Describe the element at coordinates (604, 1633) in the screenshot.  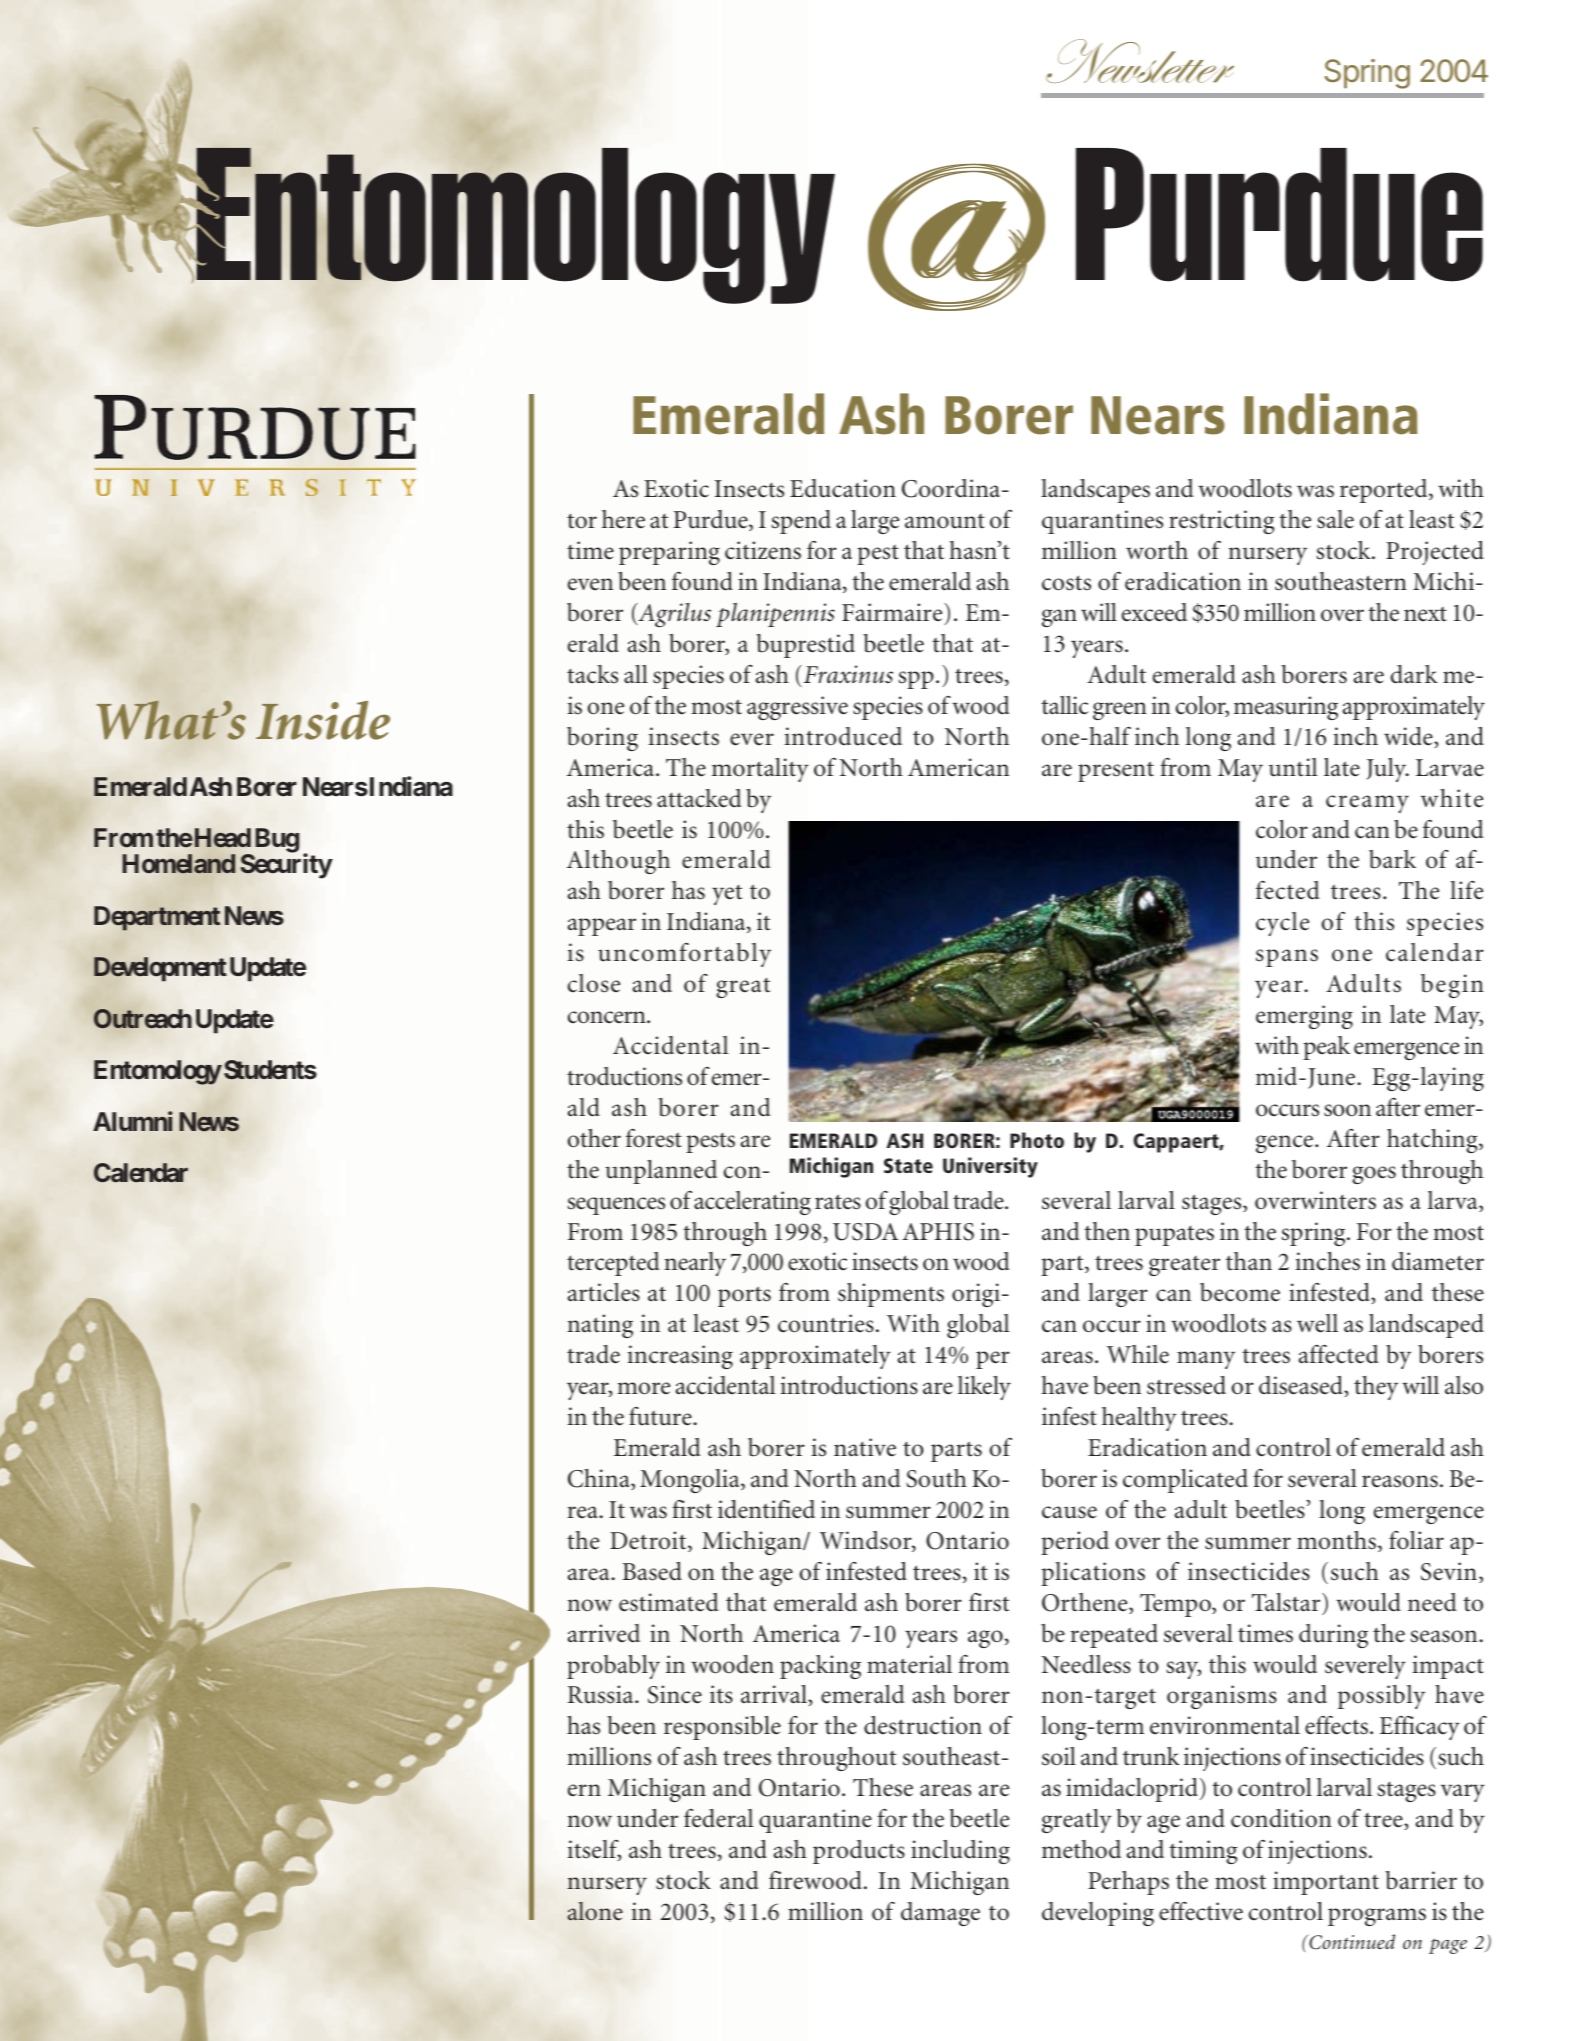
I see `arrived` at that location.
